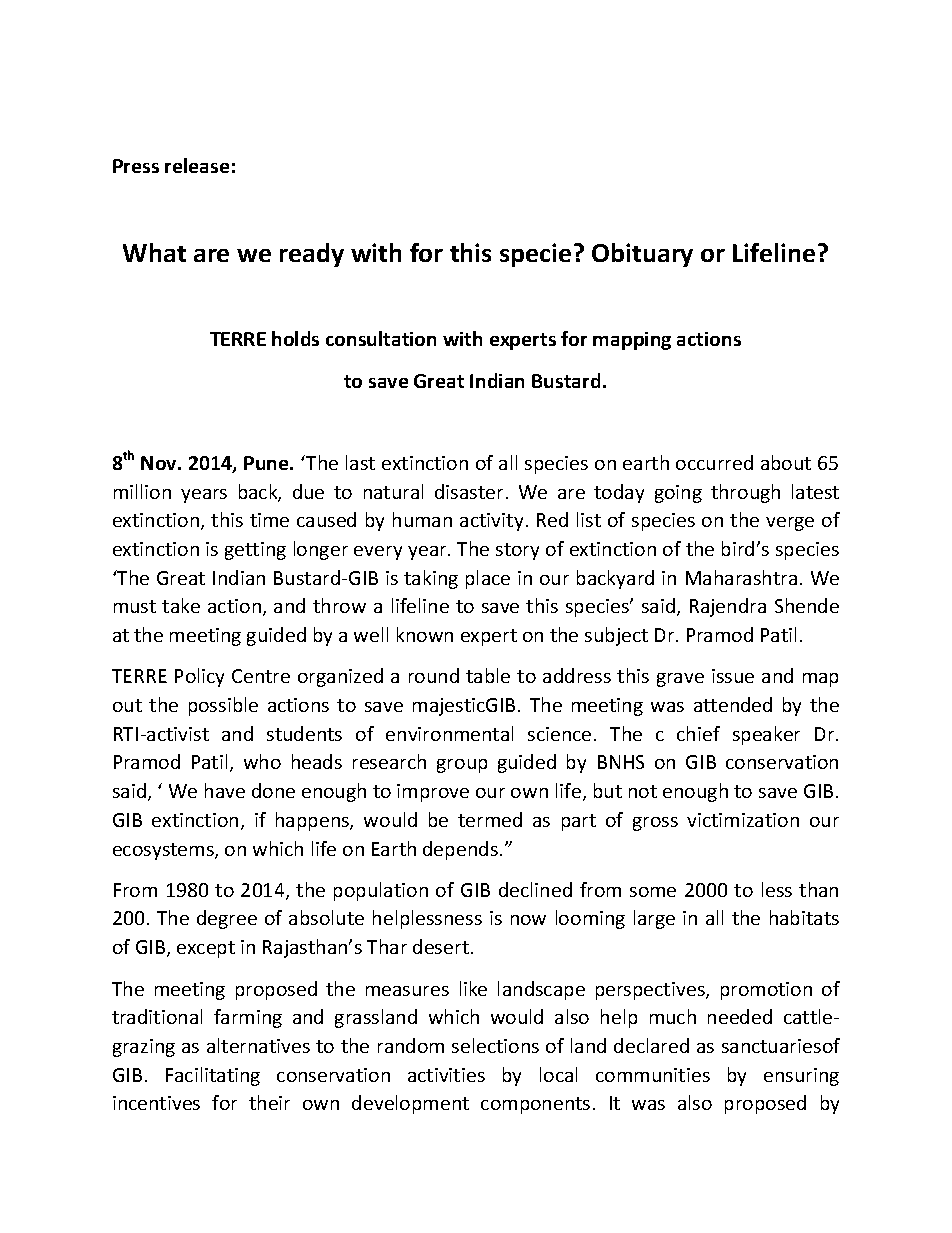 Image resolution: width=952 pixels, height=1233 pixels. I want to click on release, so click(197, 165).
